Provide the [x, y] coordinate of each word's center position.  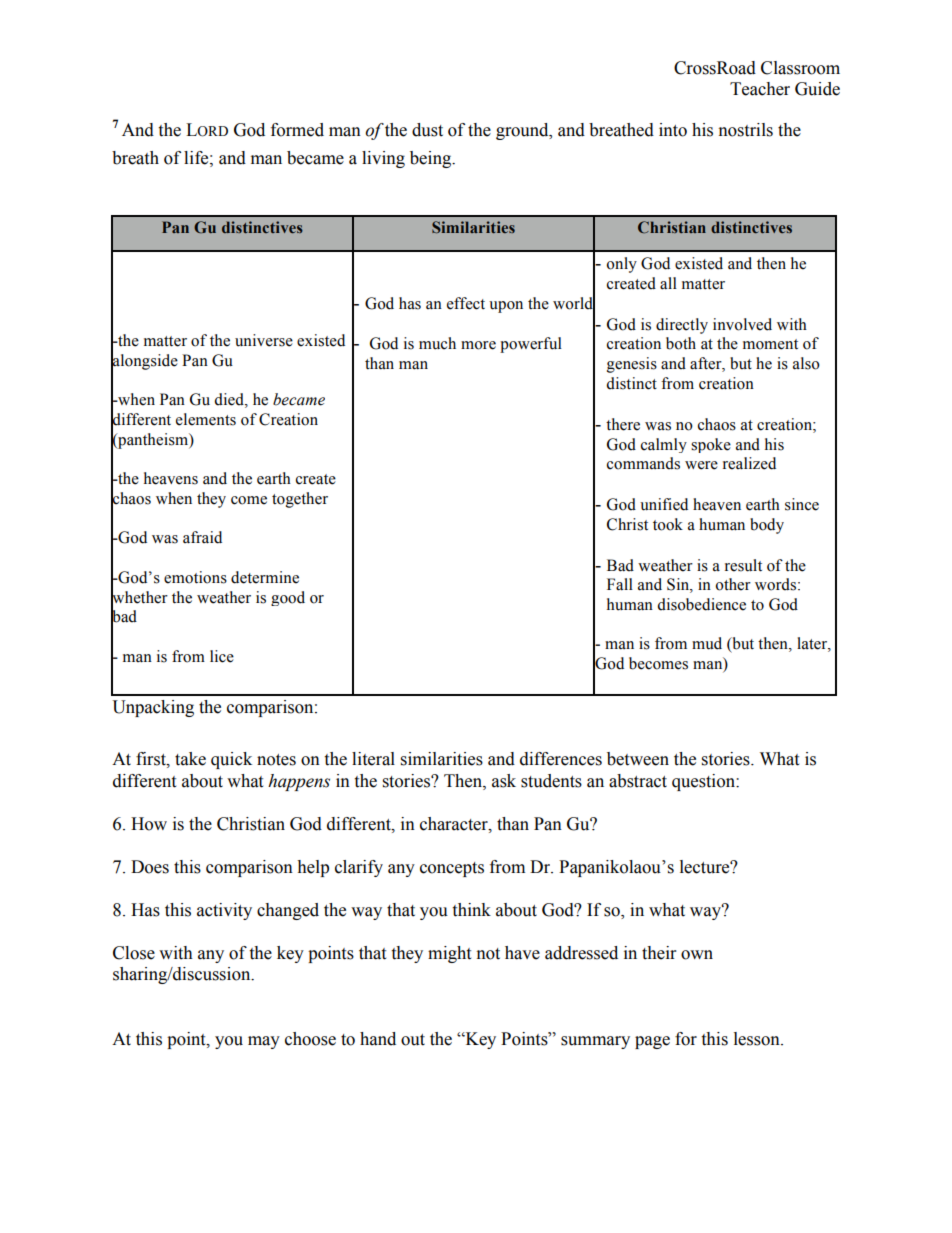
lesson [758, 1039]
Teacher [760, 89]
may [264, 1042]
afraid [202, 537]
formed [297, 130]
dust [427, 130]
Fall [620, 584]
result [743, 565]
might [449, 954]
